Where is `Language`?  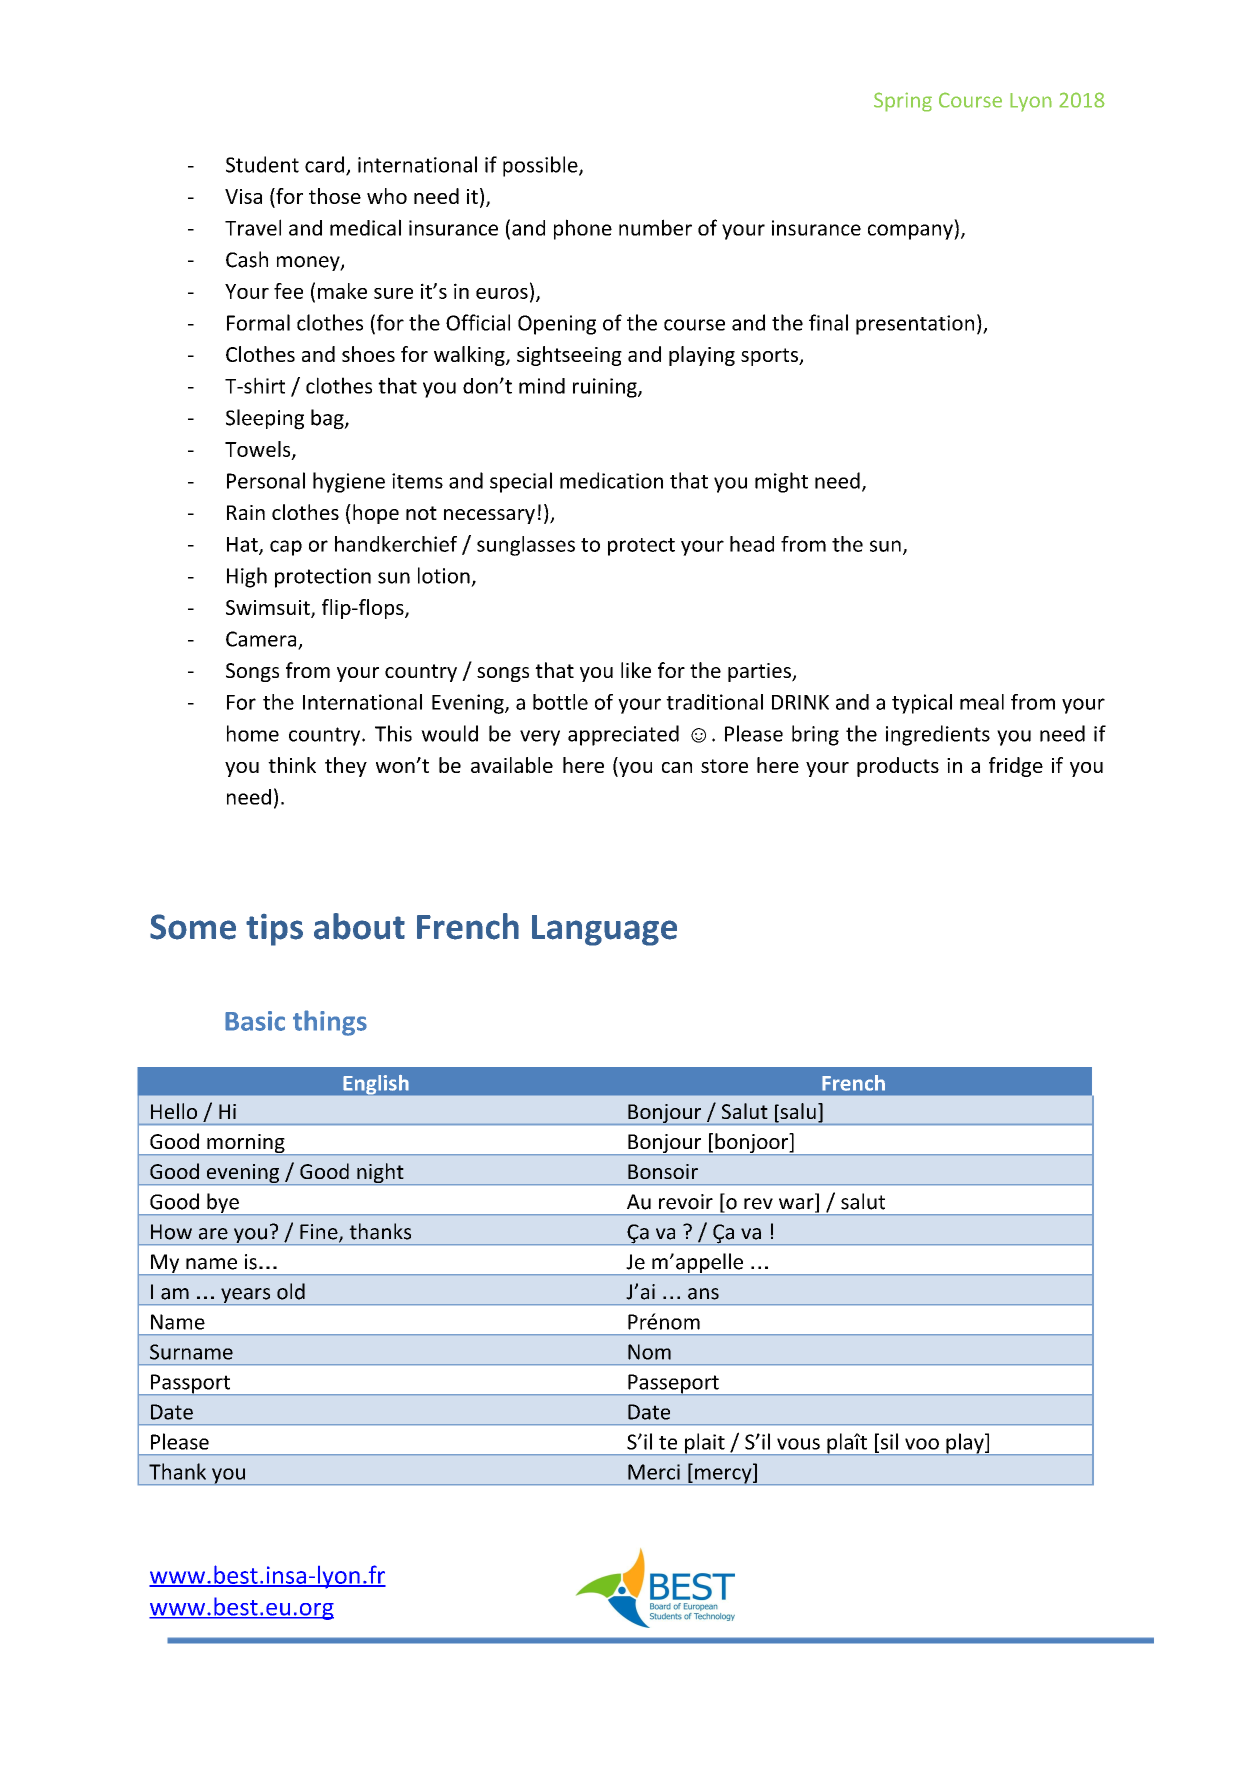 Language is located at coordinates (604, 930).
